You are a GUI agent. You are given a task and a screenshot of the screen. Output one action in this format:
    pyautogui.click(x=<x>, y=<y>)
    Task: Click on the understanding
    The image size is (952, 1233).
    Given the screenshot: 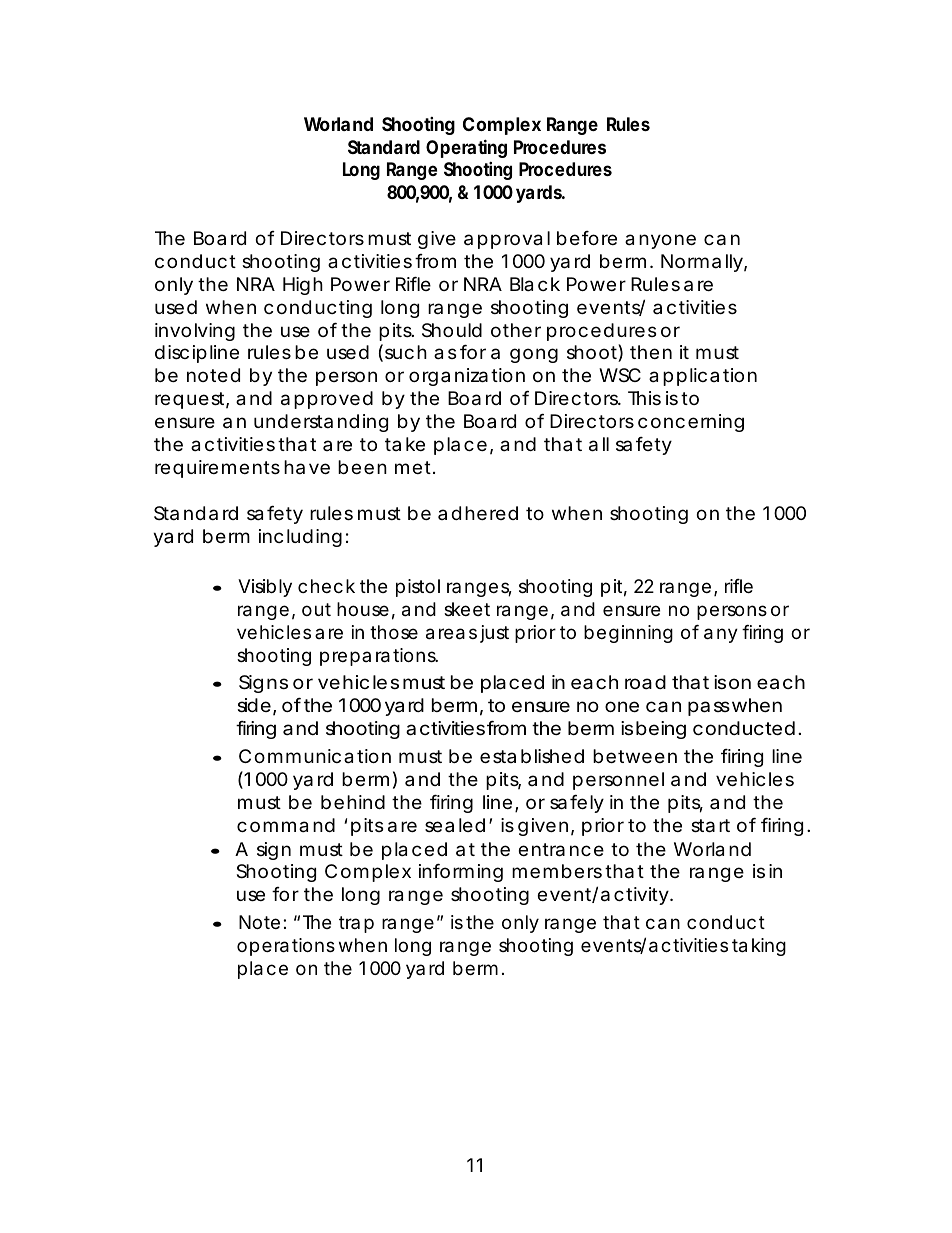 What is the action you would take?
    pyautogui.click(x=321, y=423)
